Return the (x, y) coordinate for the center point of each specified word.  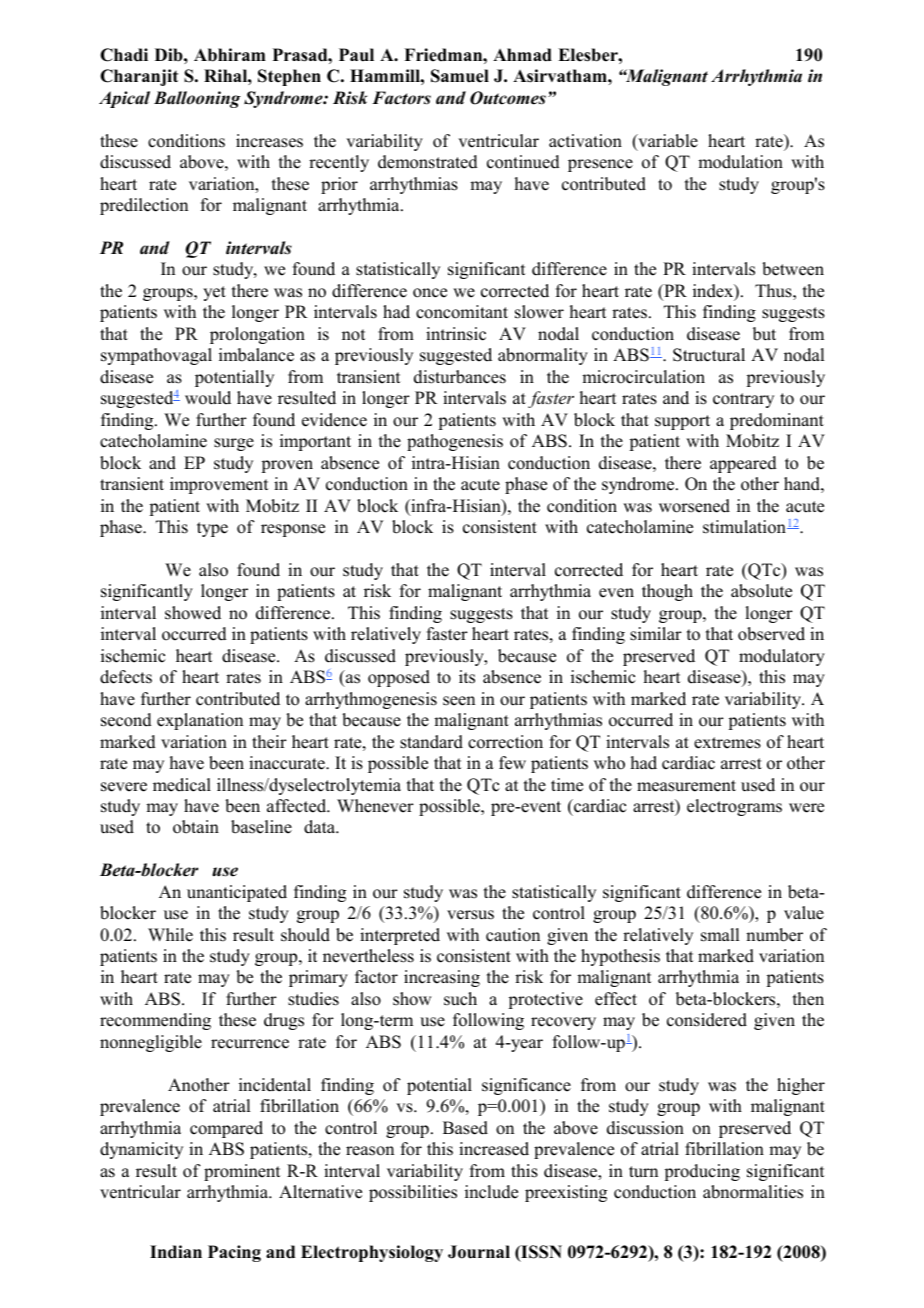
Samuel (460, 76)
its (467, 677)
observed (771, 634)
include (491, 1192)
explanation (200, 721)
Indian (176, 1252)
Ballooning (197, 99)
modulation (740, 162)
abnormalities (753, 1192)
